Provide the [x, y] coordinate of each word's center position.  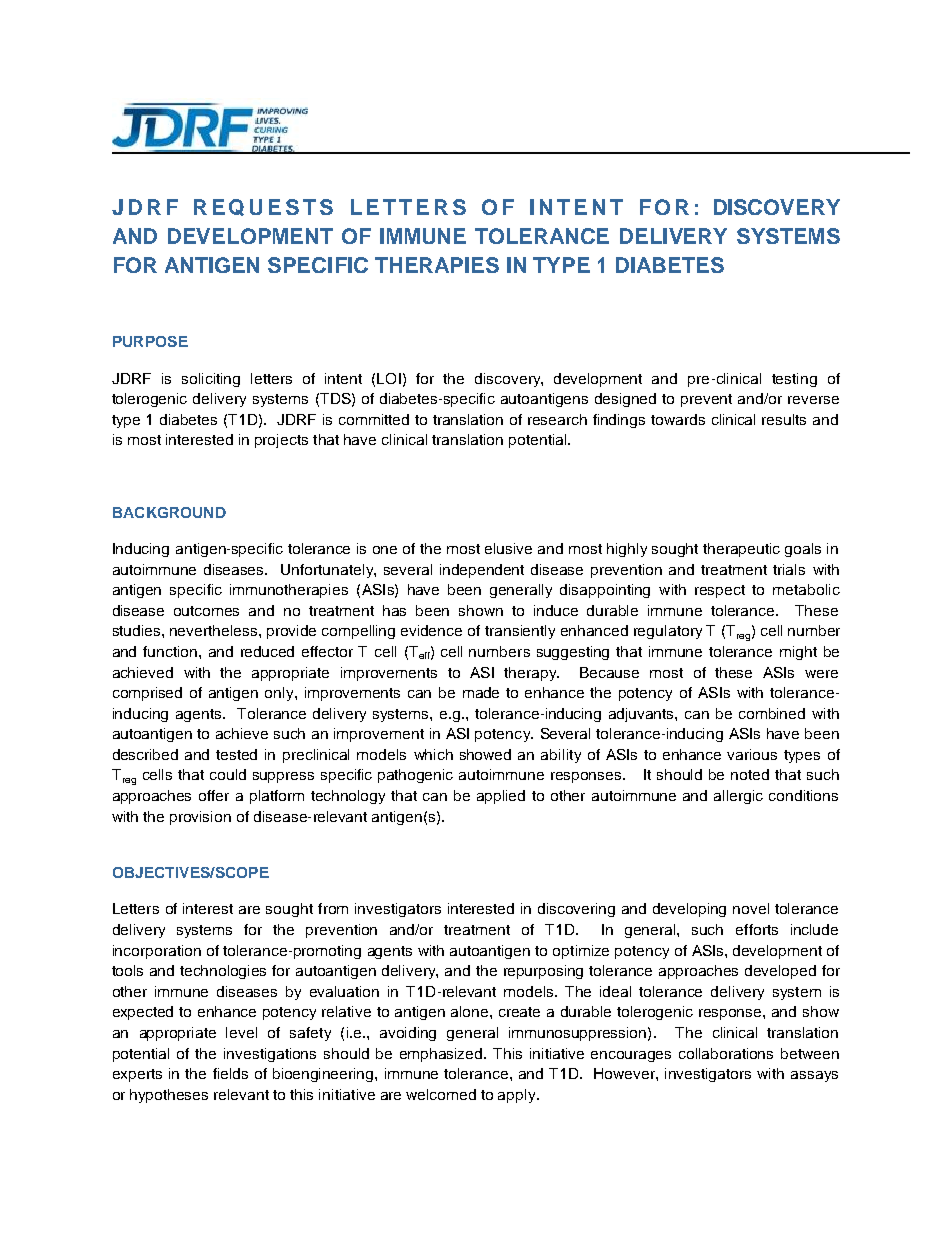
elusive [508, 548]
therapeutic [741, 550]
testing [794, 380]
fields [230, 1073]
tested [236, 754]
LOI [389, 378]
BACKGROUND [169, 512]
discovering [576, 910]
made [481, 692]
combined [772, 713]
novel [751, 908]
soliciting [211, 380]
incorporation [157, 952]
